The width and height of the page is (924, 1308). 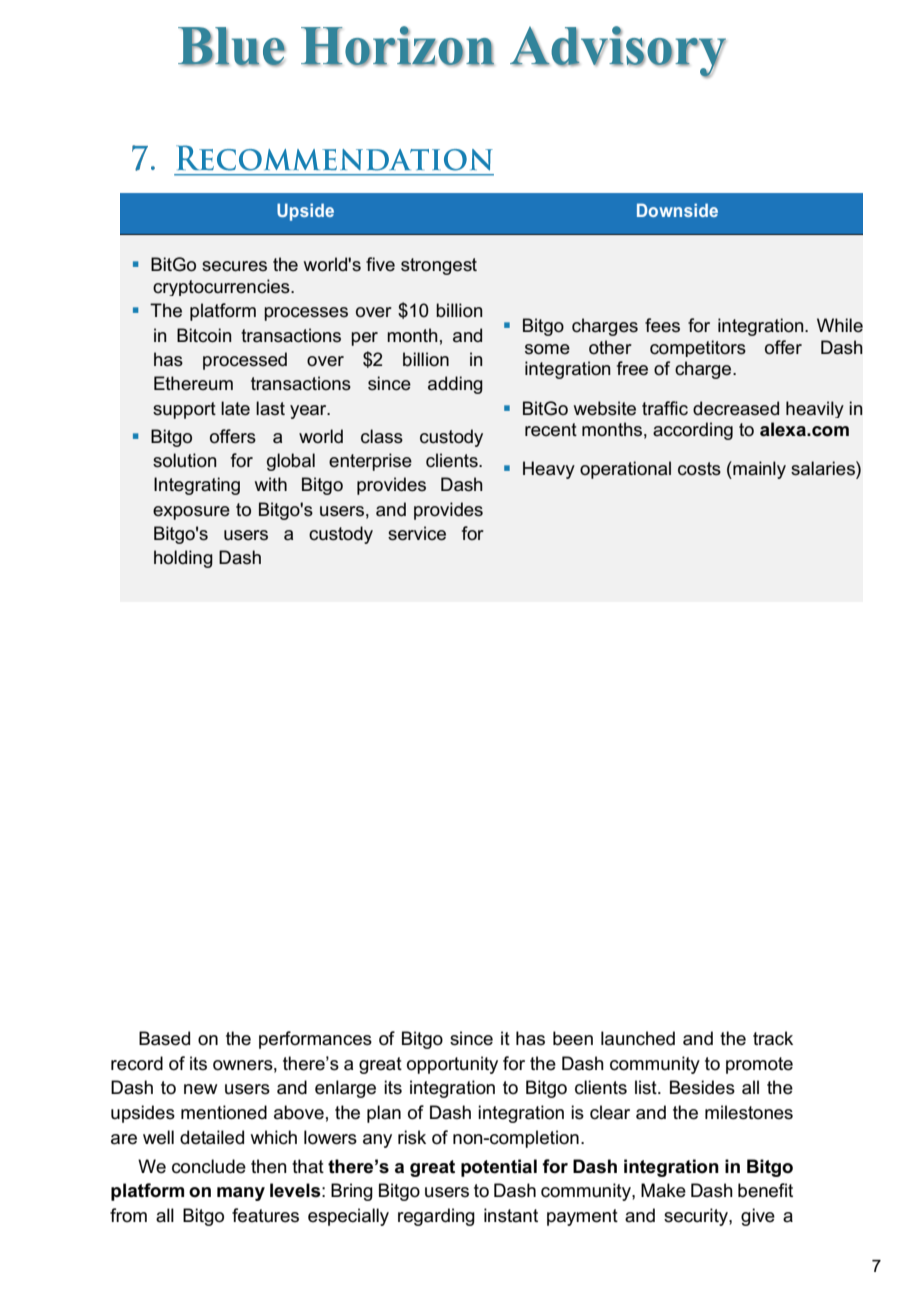 What do you see at coordinates (549, 470) in the page?
I see `Heavy` at bounding box center [549, 470].
